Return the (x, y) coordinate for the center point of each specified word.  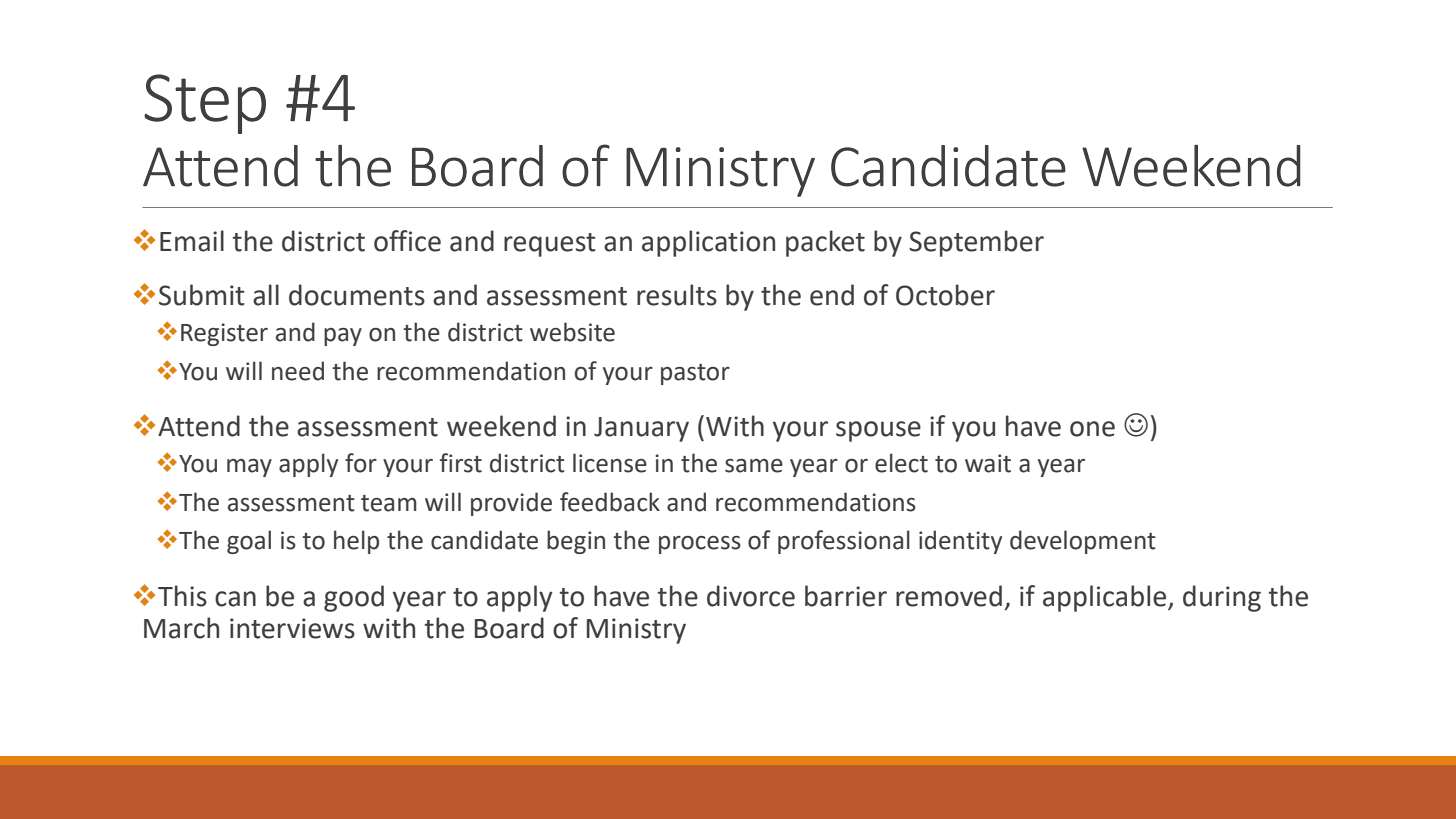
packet (825, 243)
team (389, 503)
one (1092, 429)
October (945, 295)
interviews (292, 628)
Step (205, 104)
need (298, 371)
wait (988, 463)
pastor (695, 374)
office (407, 241)
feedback (610, 502)
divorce (751, 596)
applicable (1106, 598)
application (708, 243)
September (976, 243)
